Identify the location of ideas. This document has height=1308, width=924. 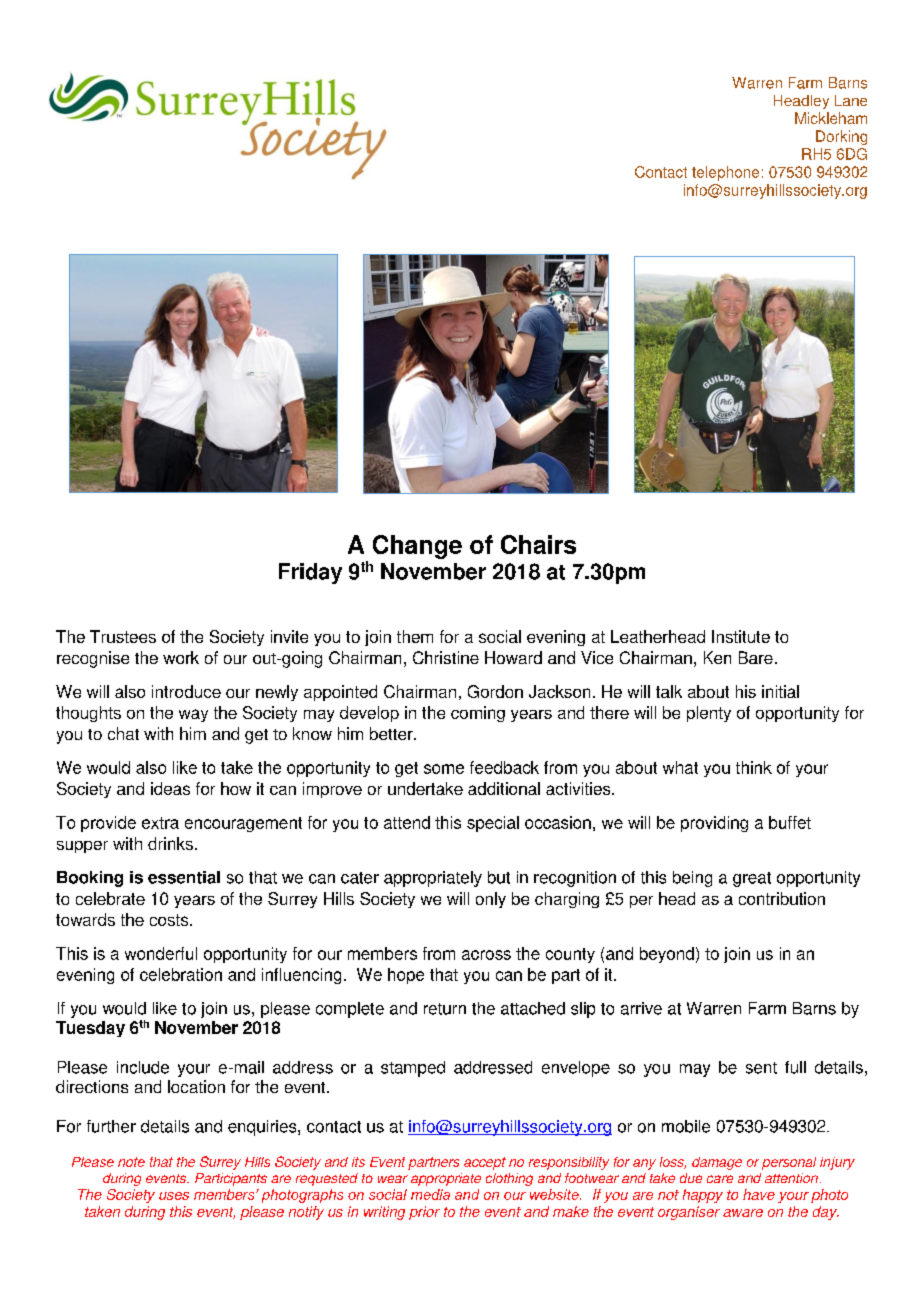
(170, 788).
